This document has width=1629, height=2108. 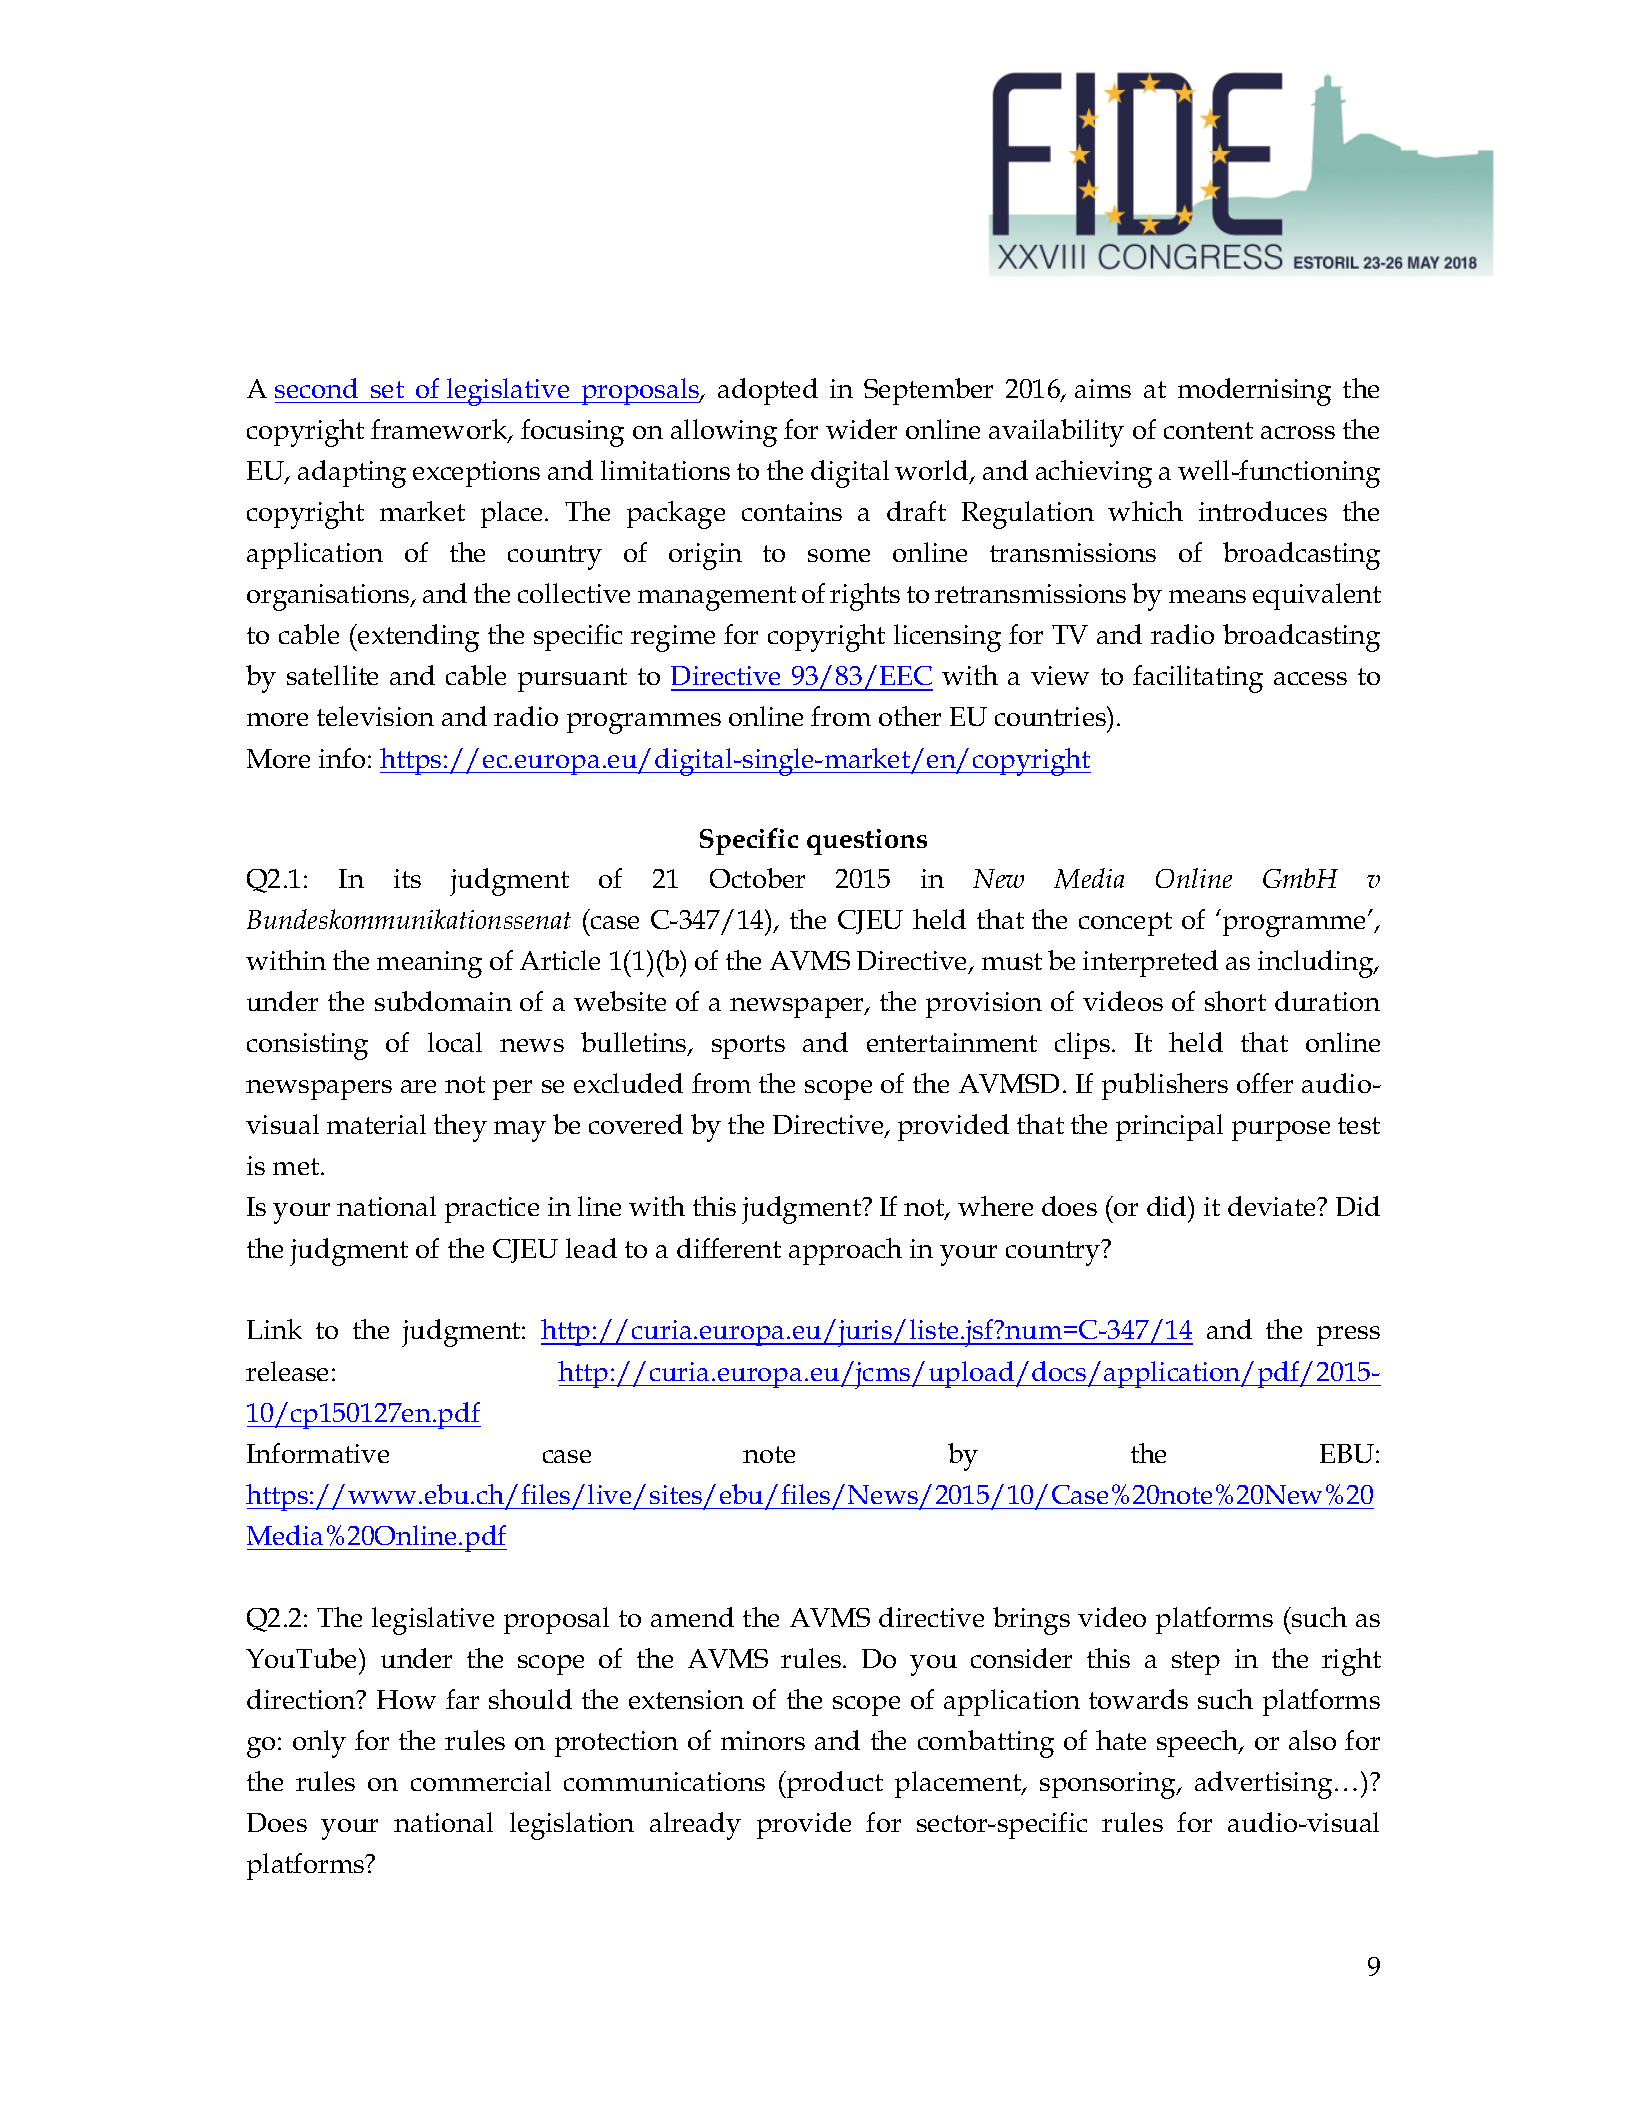 What do you see at coordinates (1198, 679) in the document?
I see `facilitating` at bounding box center [1198, 679].
